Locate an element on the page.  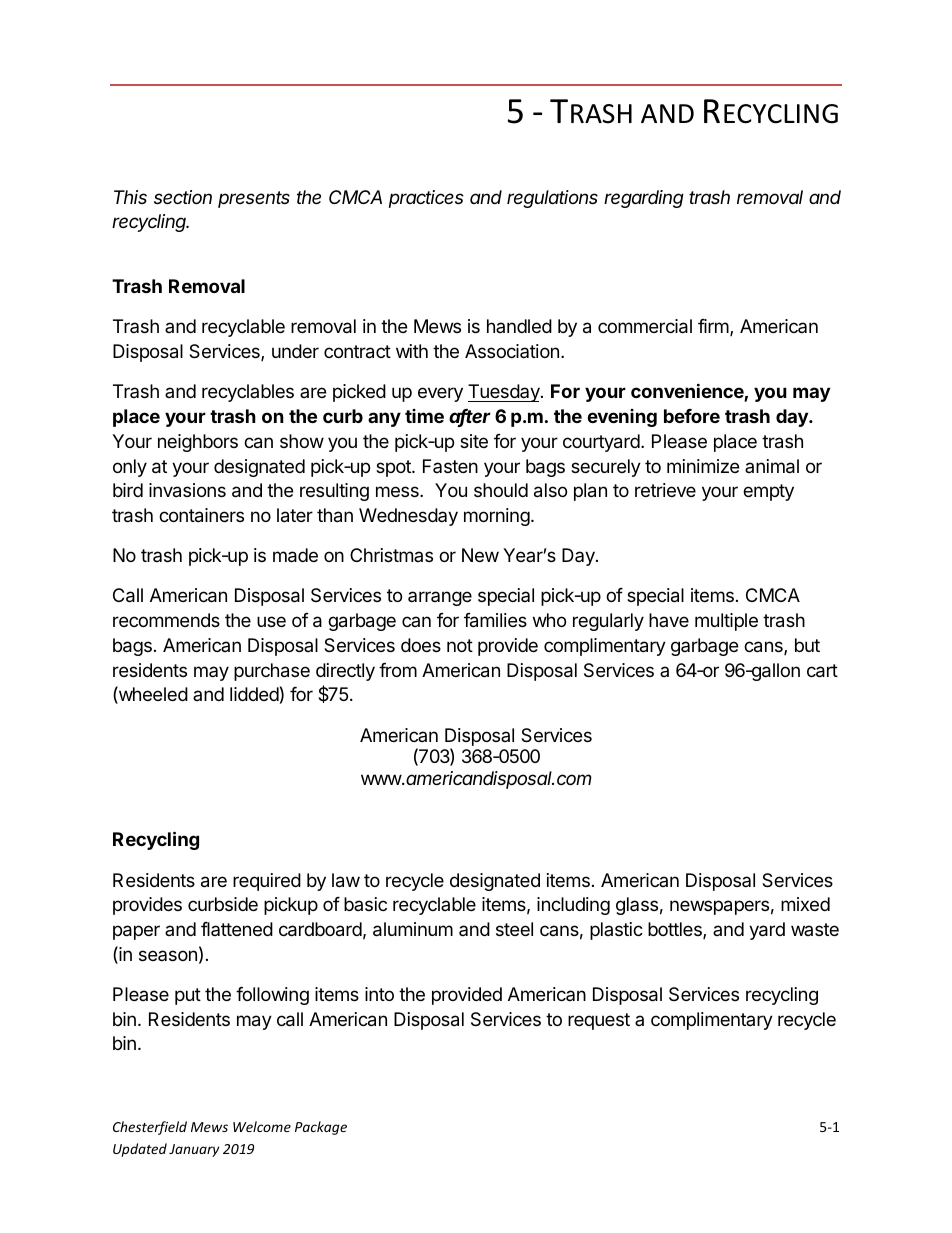
not is located at coordinates (460, 645).
